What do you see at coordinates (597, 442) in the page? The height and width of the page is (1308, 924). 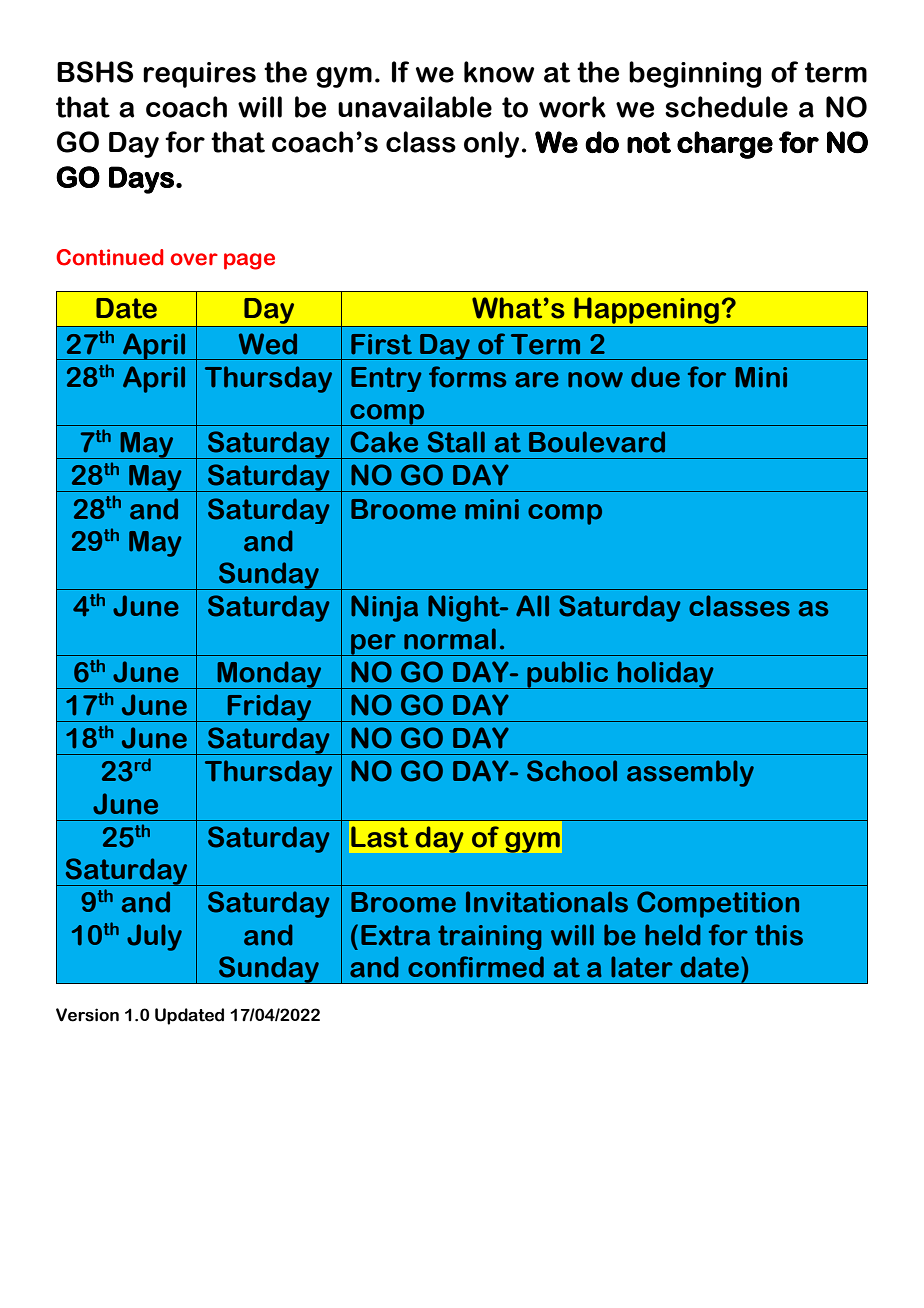 I see `Boulevard` at bounding box center [597, 442].
